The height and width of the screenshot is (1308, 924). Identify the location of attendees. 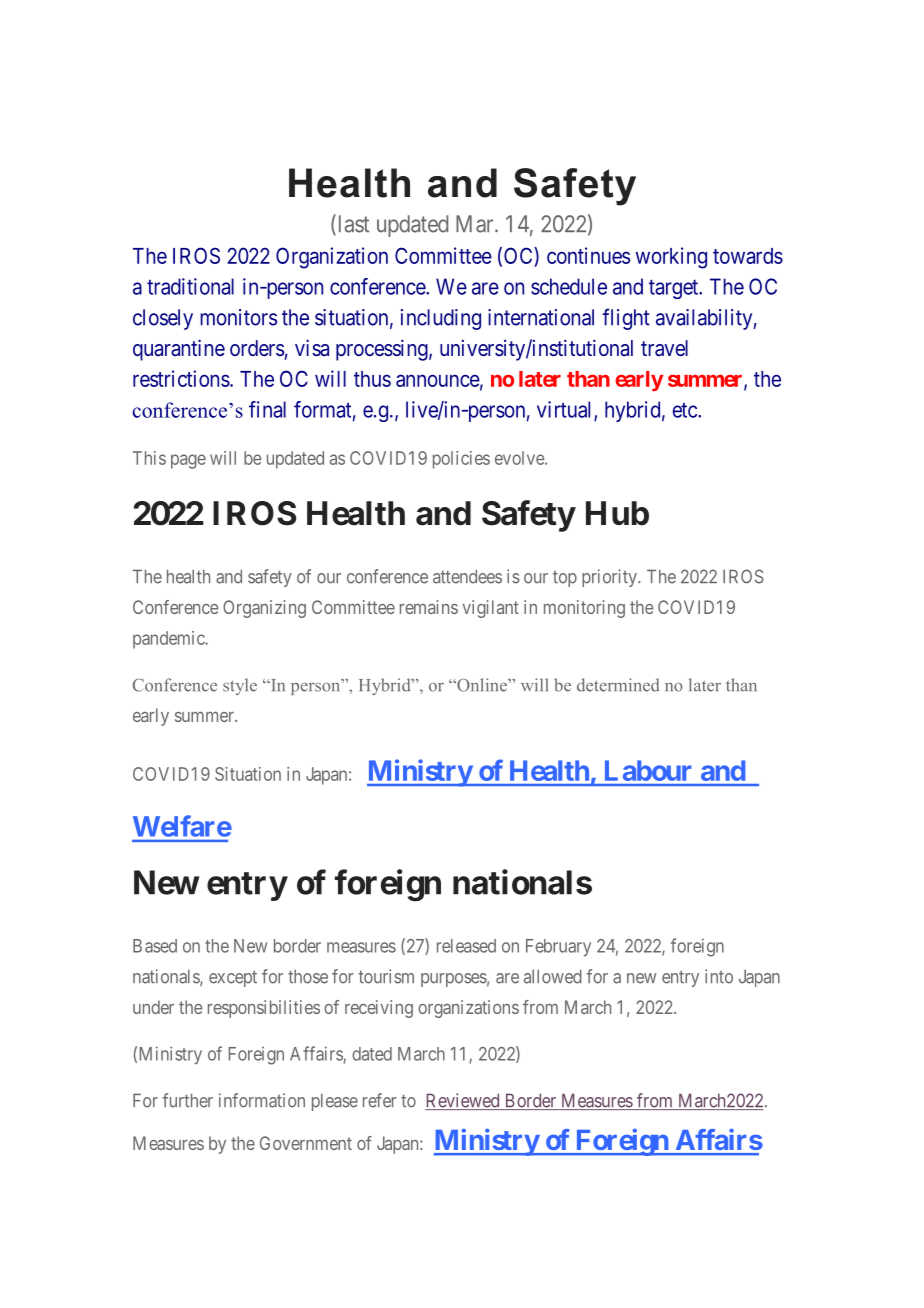
(467, 577).
